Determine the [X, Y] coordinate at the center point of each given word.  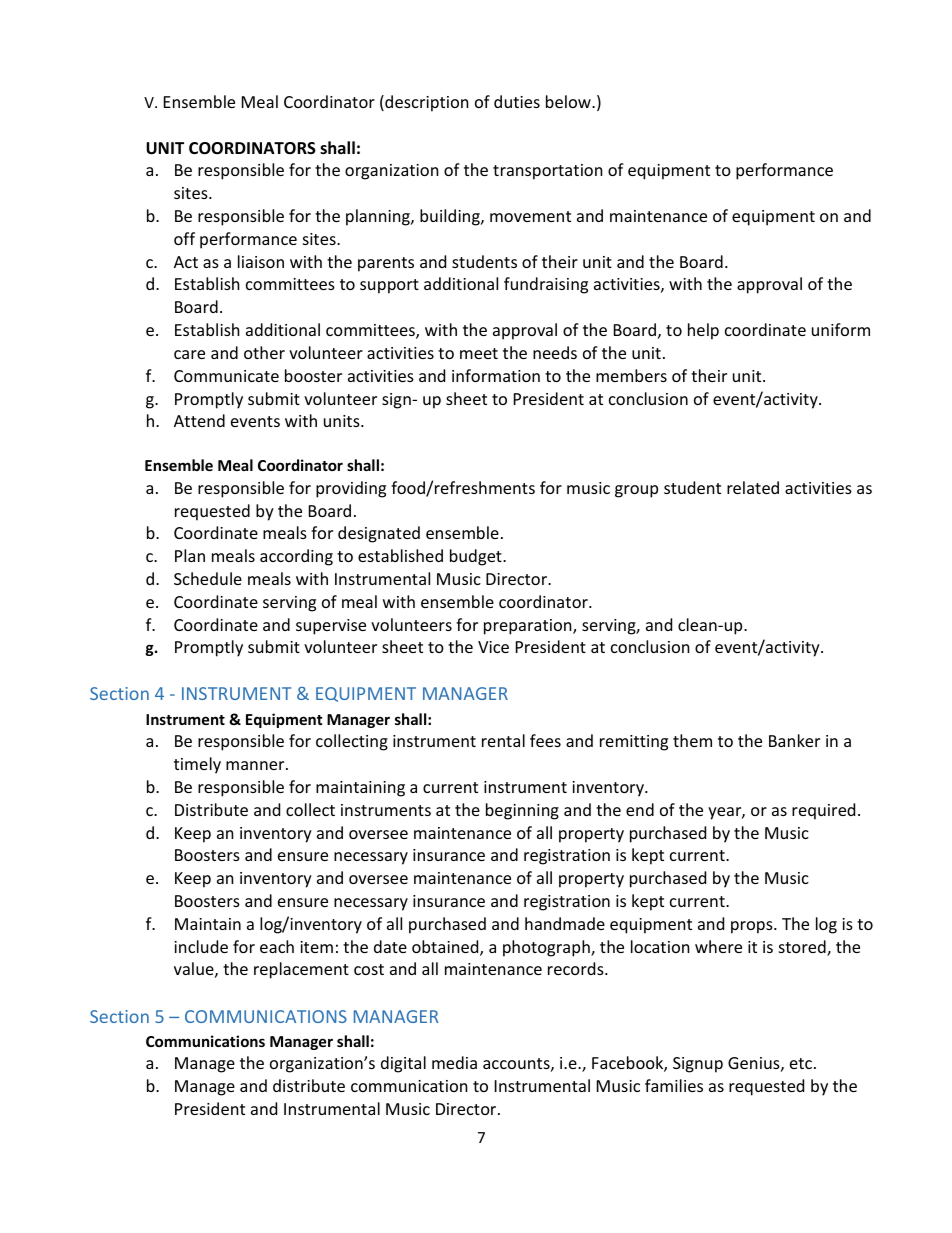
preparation [529, 627]
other [264, 352]
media [454, 1062]
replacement [301, 970]
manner [256, 765]
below [569, 101]
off [184, 238]
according [296, 557]
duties [517, 101]
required [823, 811]
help [703, 331]
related [753, 487]
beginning [522, 811]
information [496, 375]
